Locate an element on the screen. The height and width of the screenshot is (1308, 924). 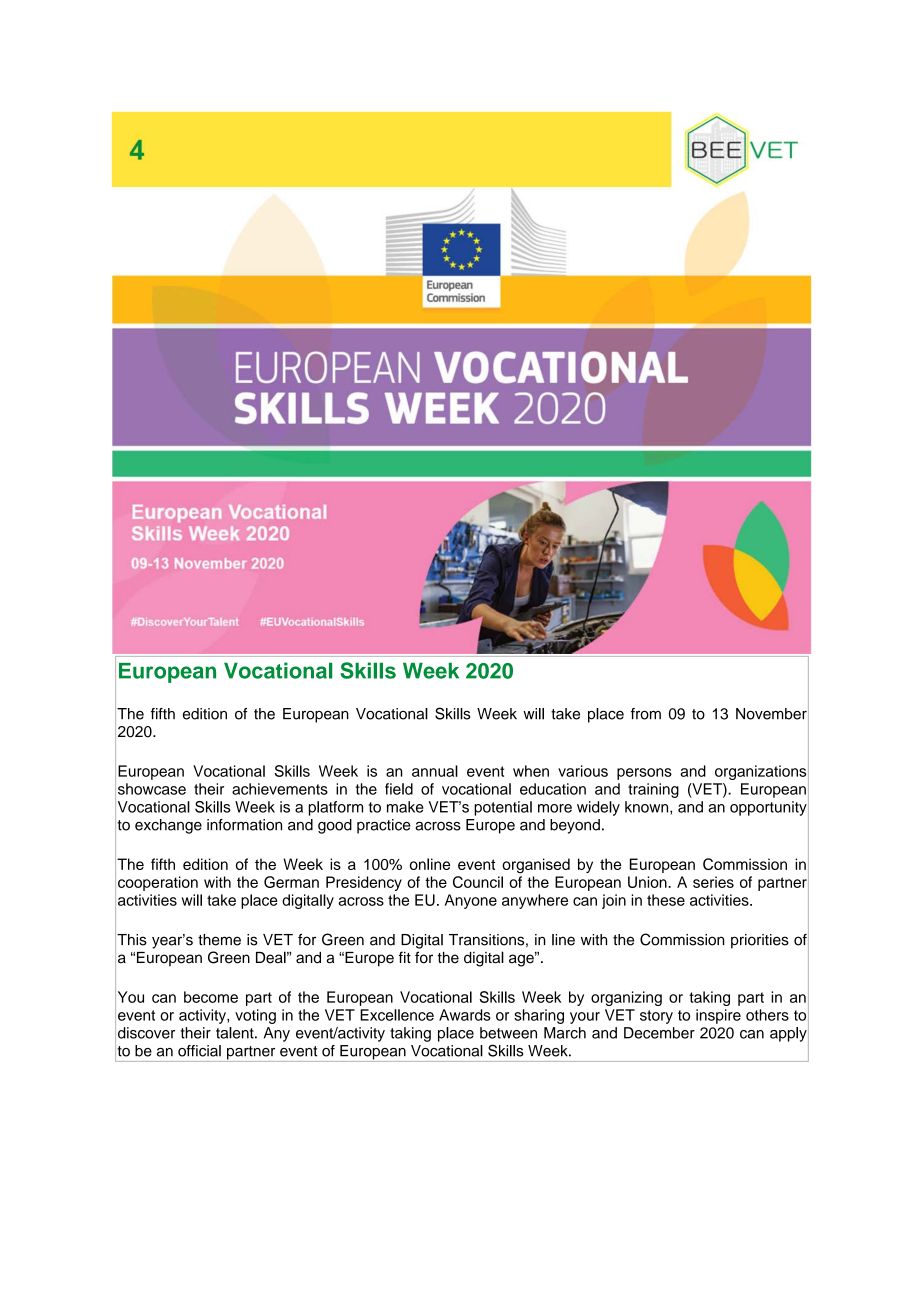
annual is located at coordinates (435, 771).
